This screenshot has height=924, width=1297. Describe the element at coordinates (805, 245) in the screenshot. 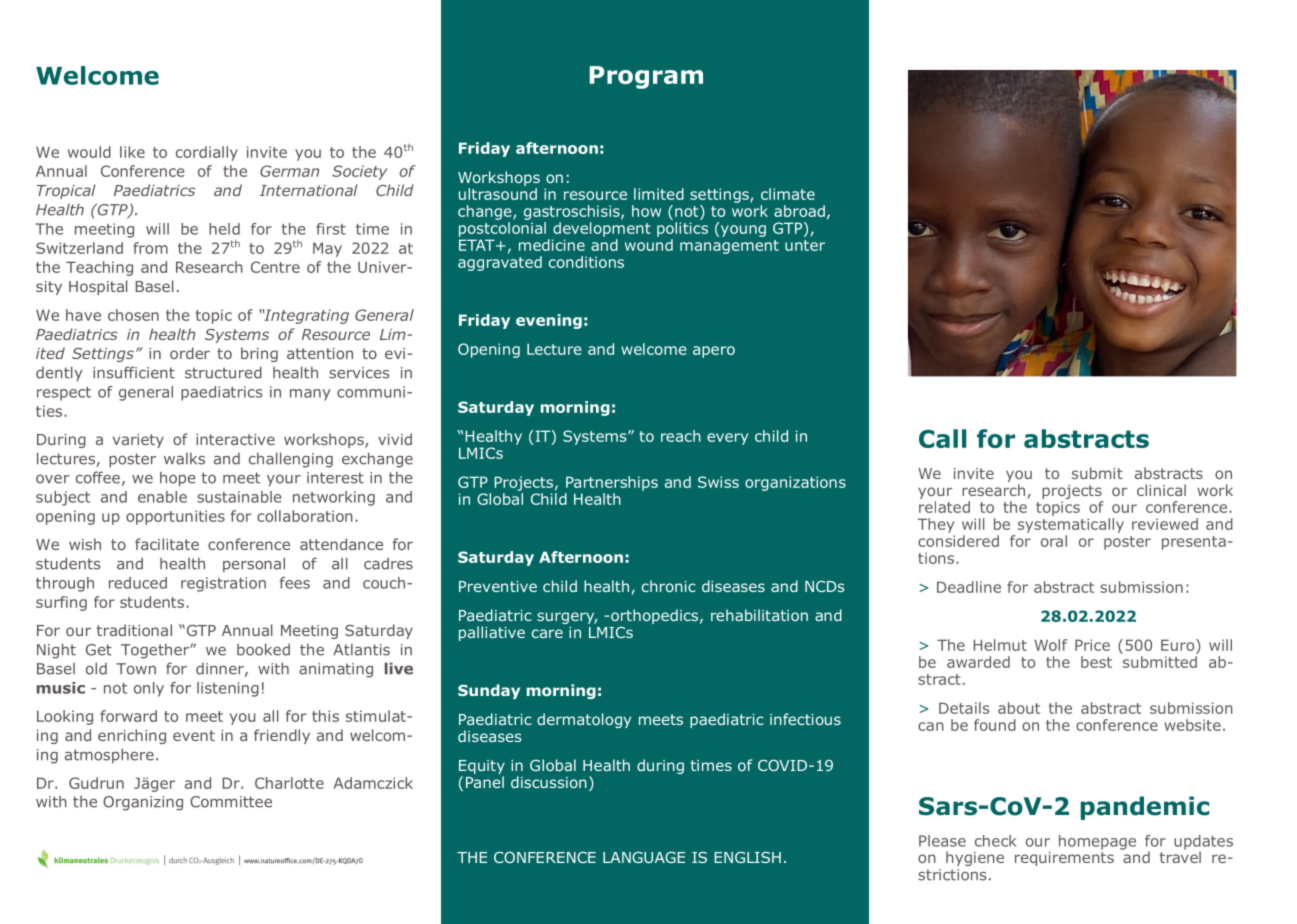

I see `unter` at that location.
